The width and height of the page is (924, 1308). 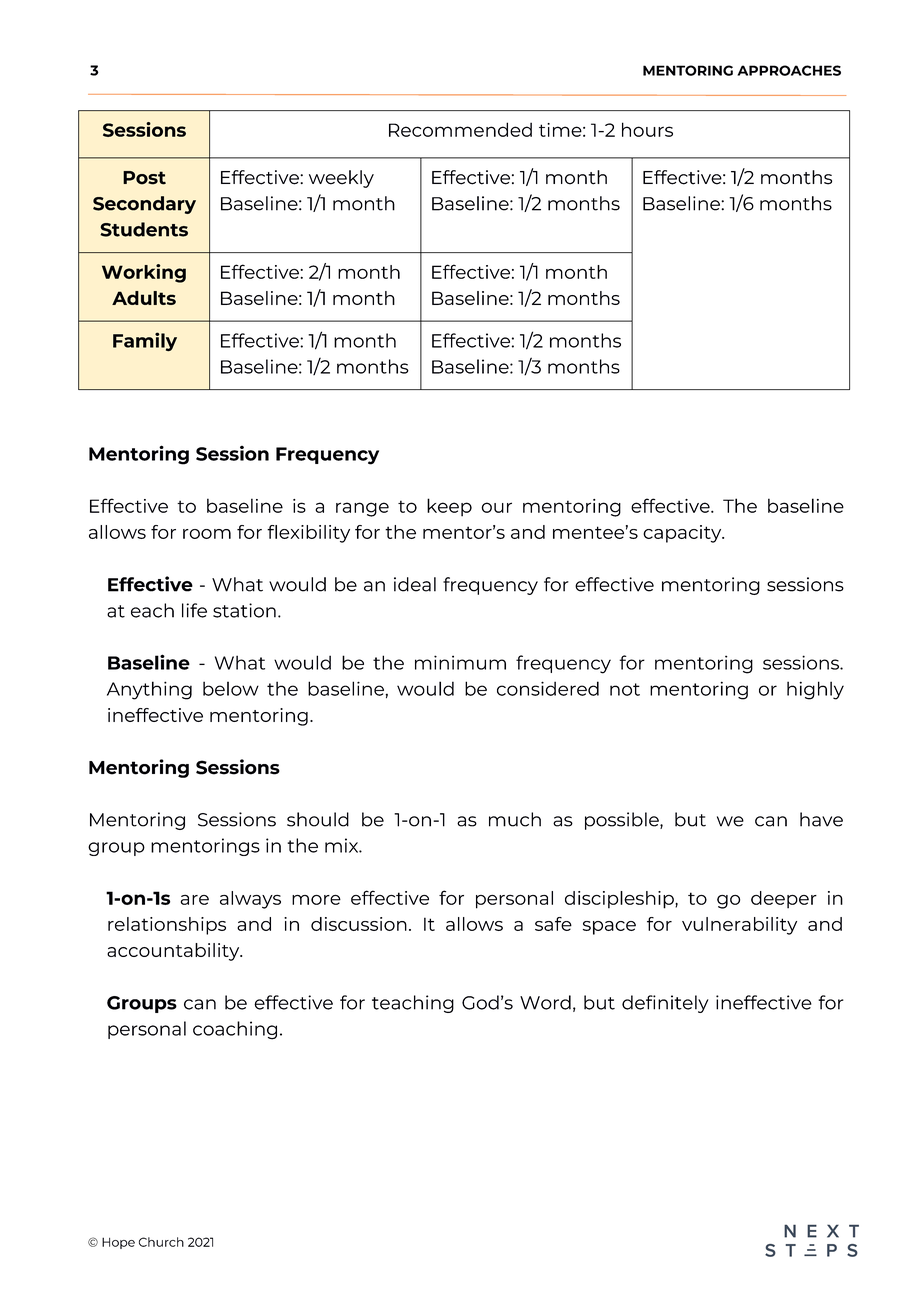 What do you see at coordinates (545, 1002) in the page?
I see `Word` at bounding box center [545, 1002].
